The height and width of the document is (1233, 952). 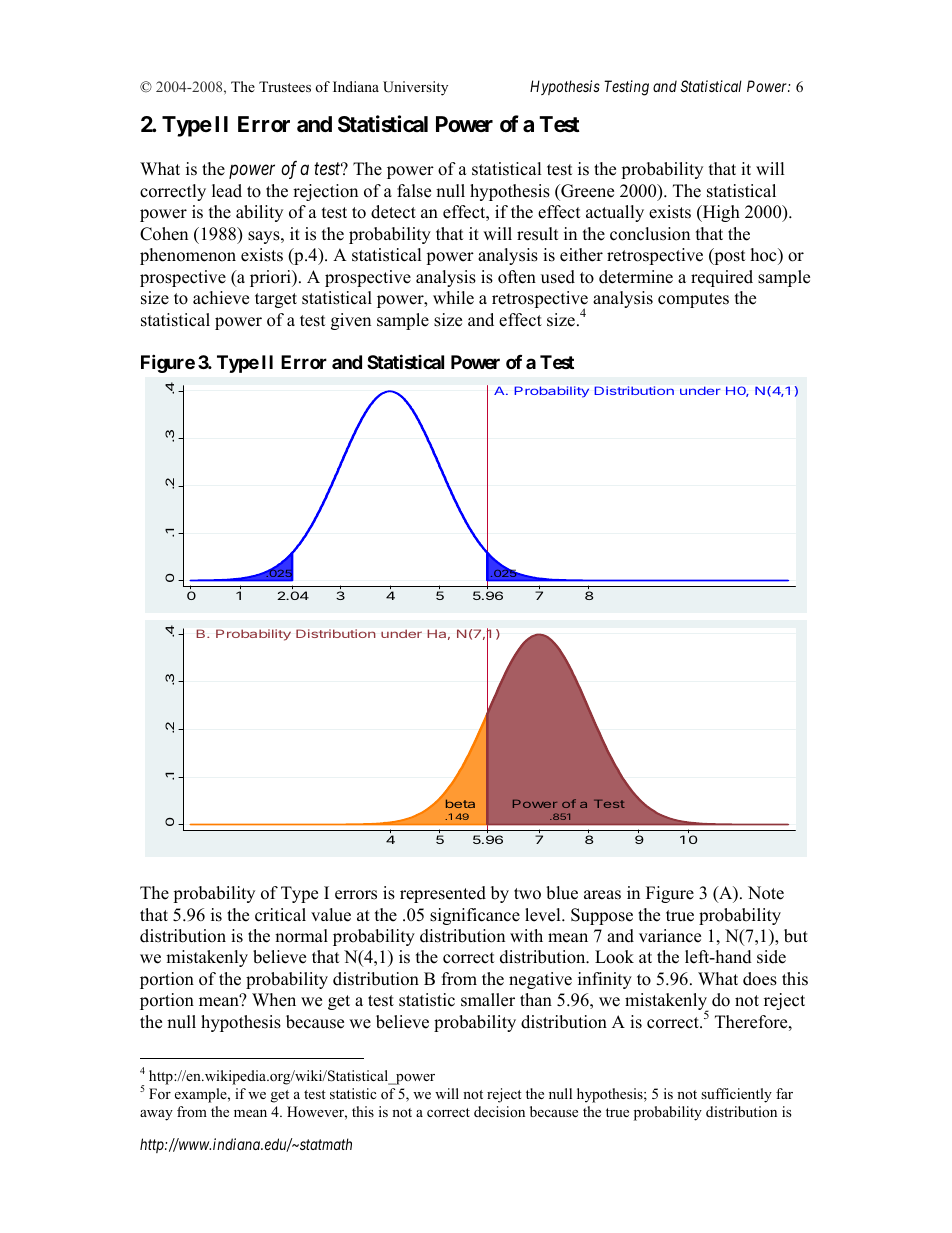 What do you see at coordinates (443, 894) in the document?
I see `represented` at bounding box center [443, 894].
